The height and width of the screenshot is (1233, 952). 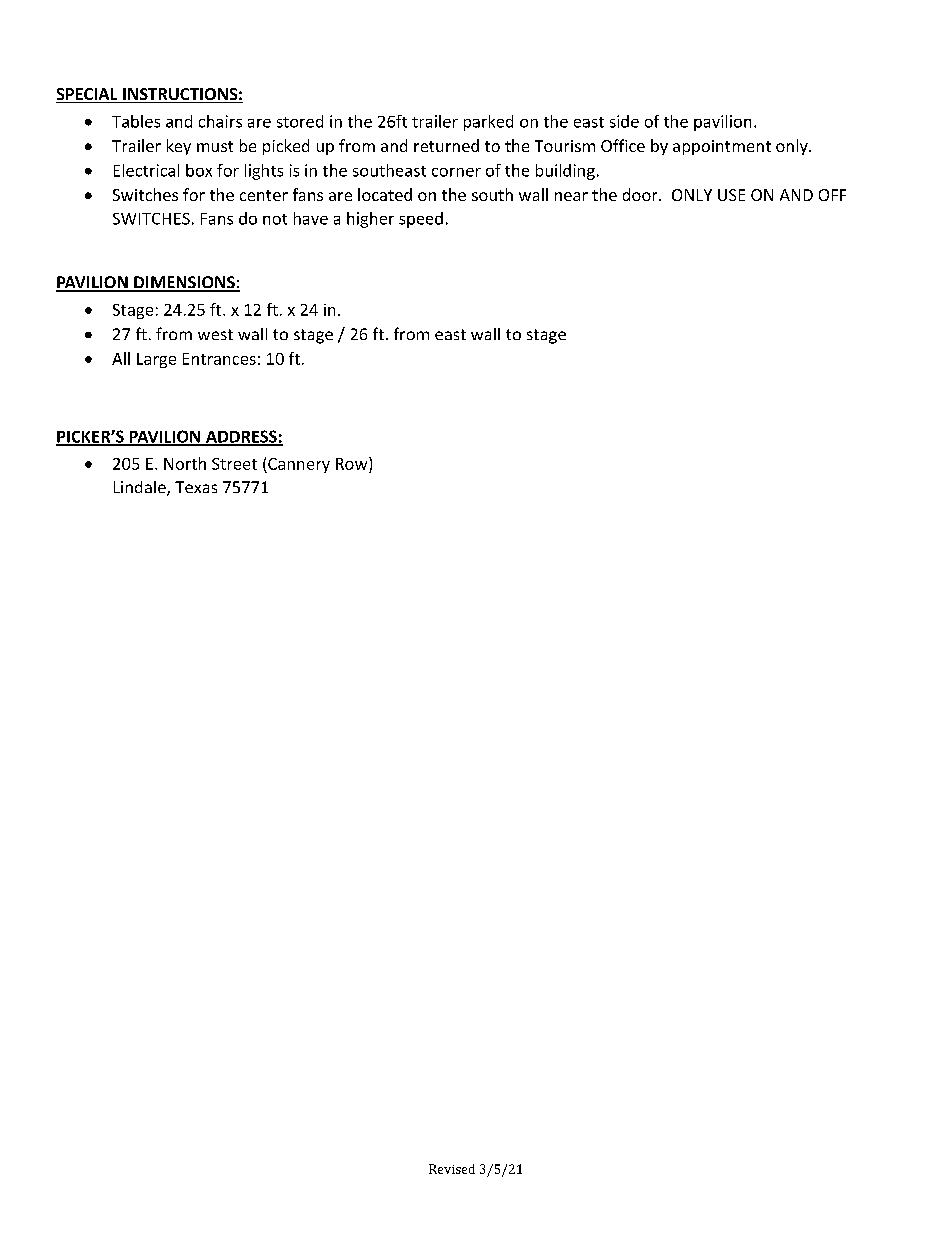 What do you see at coordinates (641, 194) in the screenshot?
I see `door` at bounding box center [641, 194].
